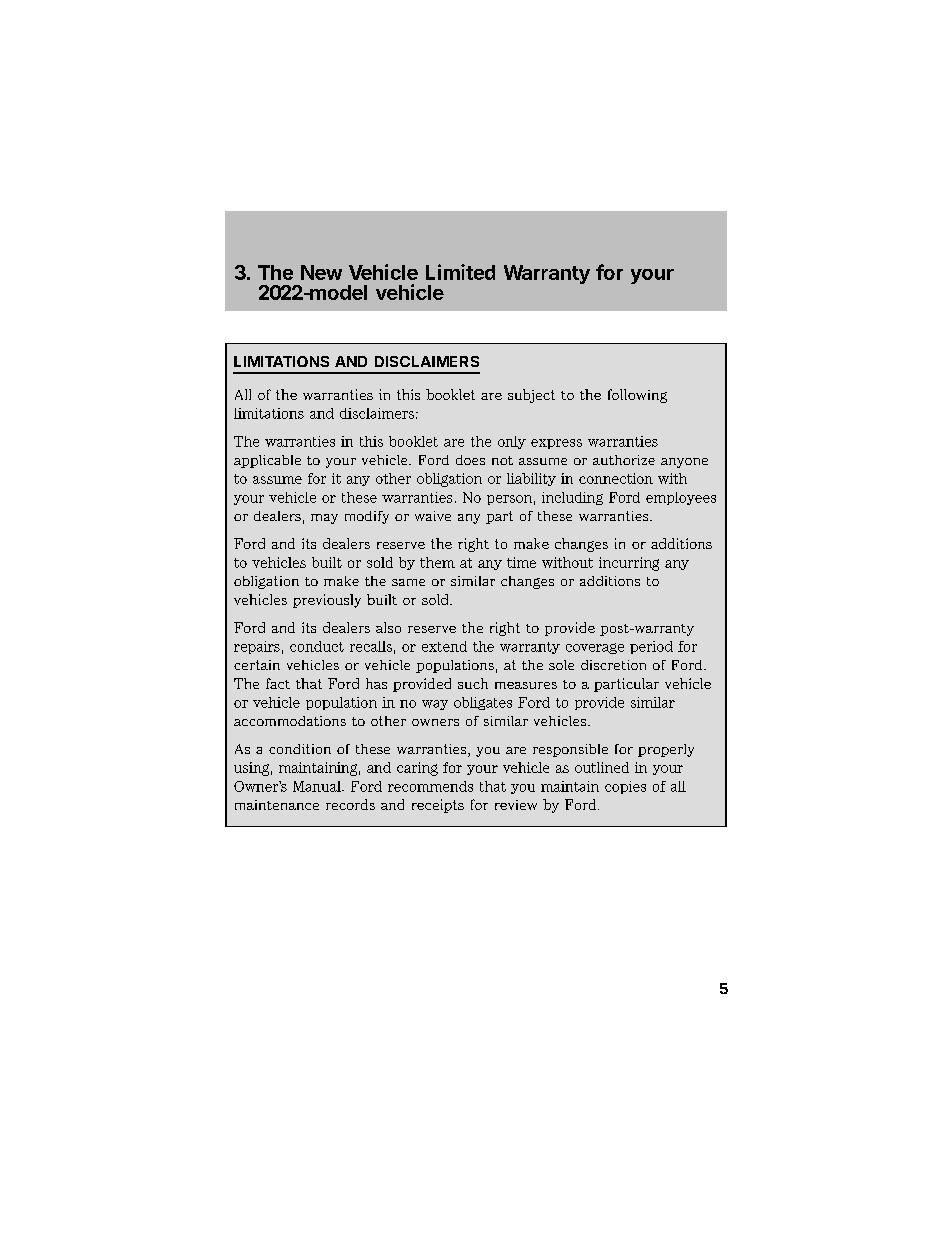 This screenshot has height=1233, width=952. What do you see at coordinates (629, 564) in the screenshot?
I see `incurring` at bounding box center [629, 564].
